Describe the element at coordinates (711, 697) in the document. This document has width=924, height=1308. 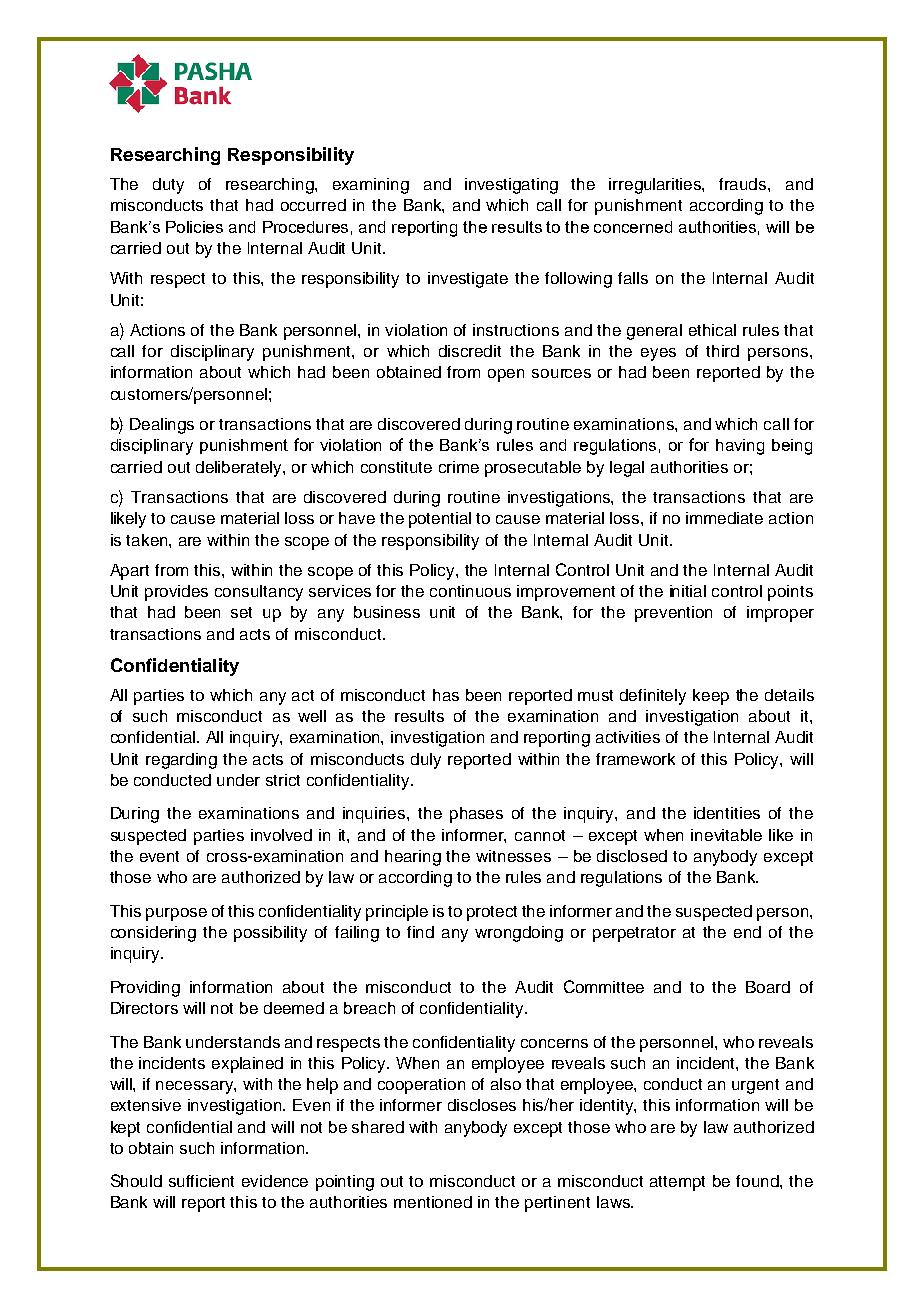
I see `keep` at that location.
